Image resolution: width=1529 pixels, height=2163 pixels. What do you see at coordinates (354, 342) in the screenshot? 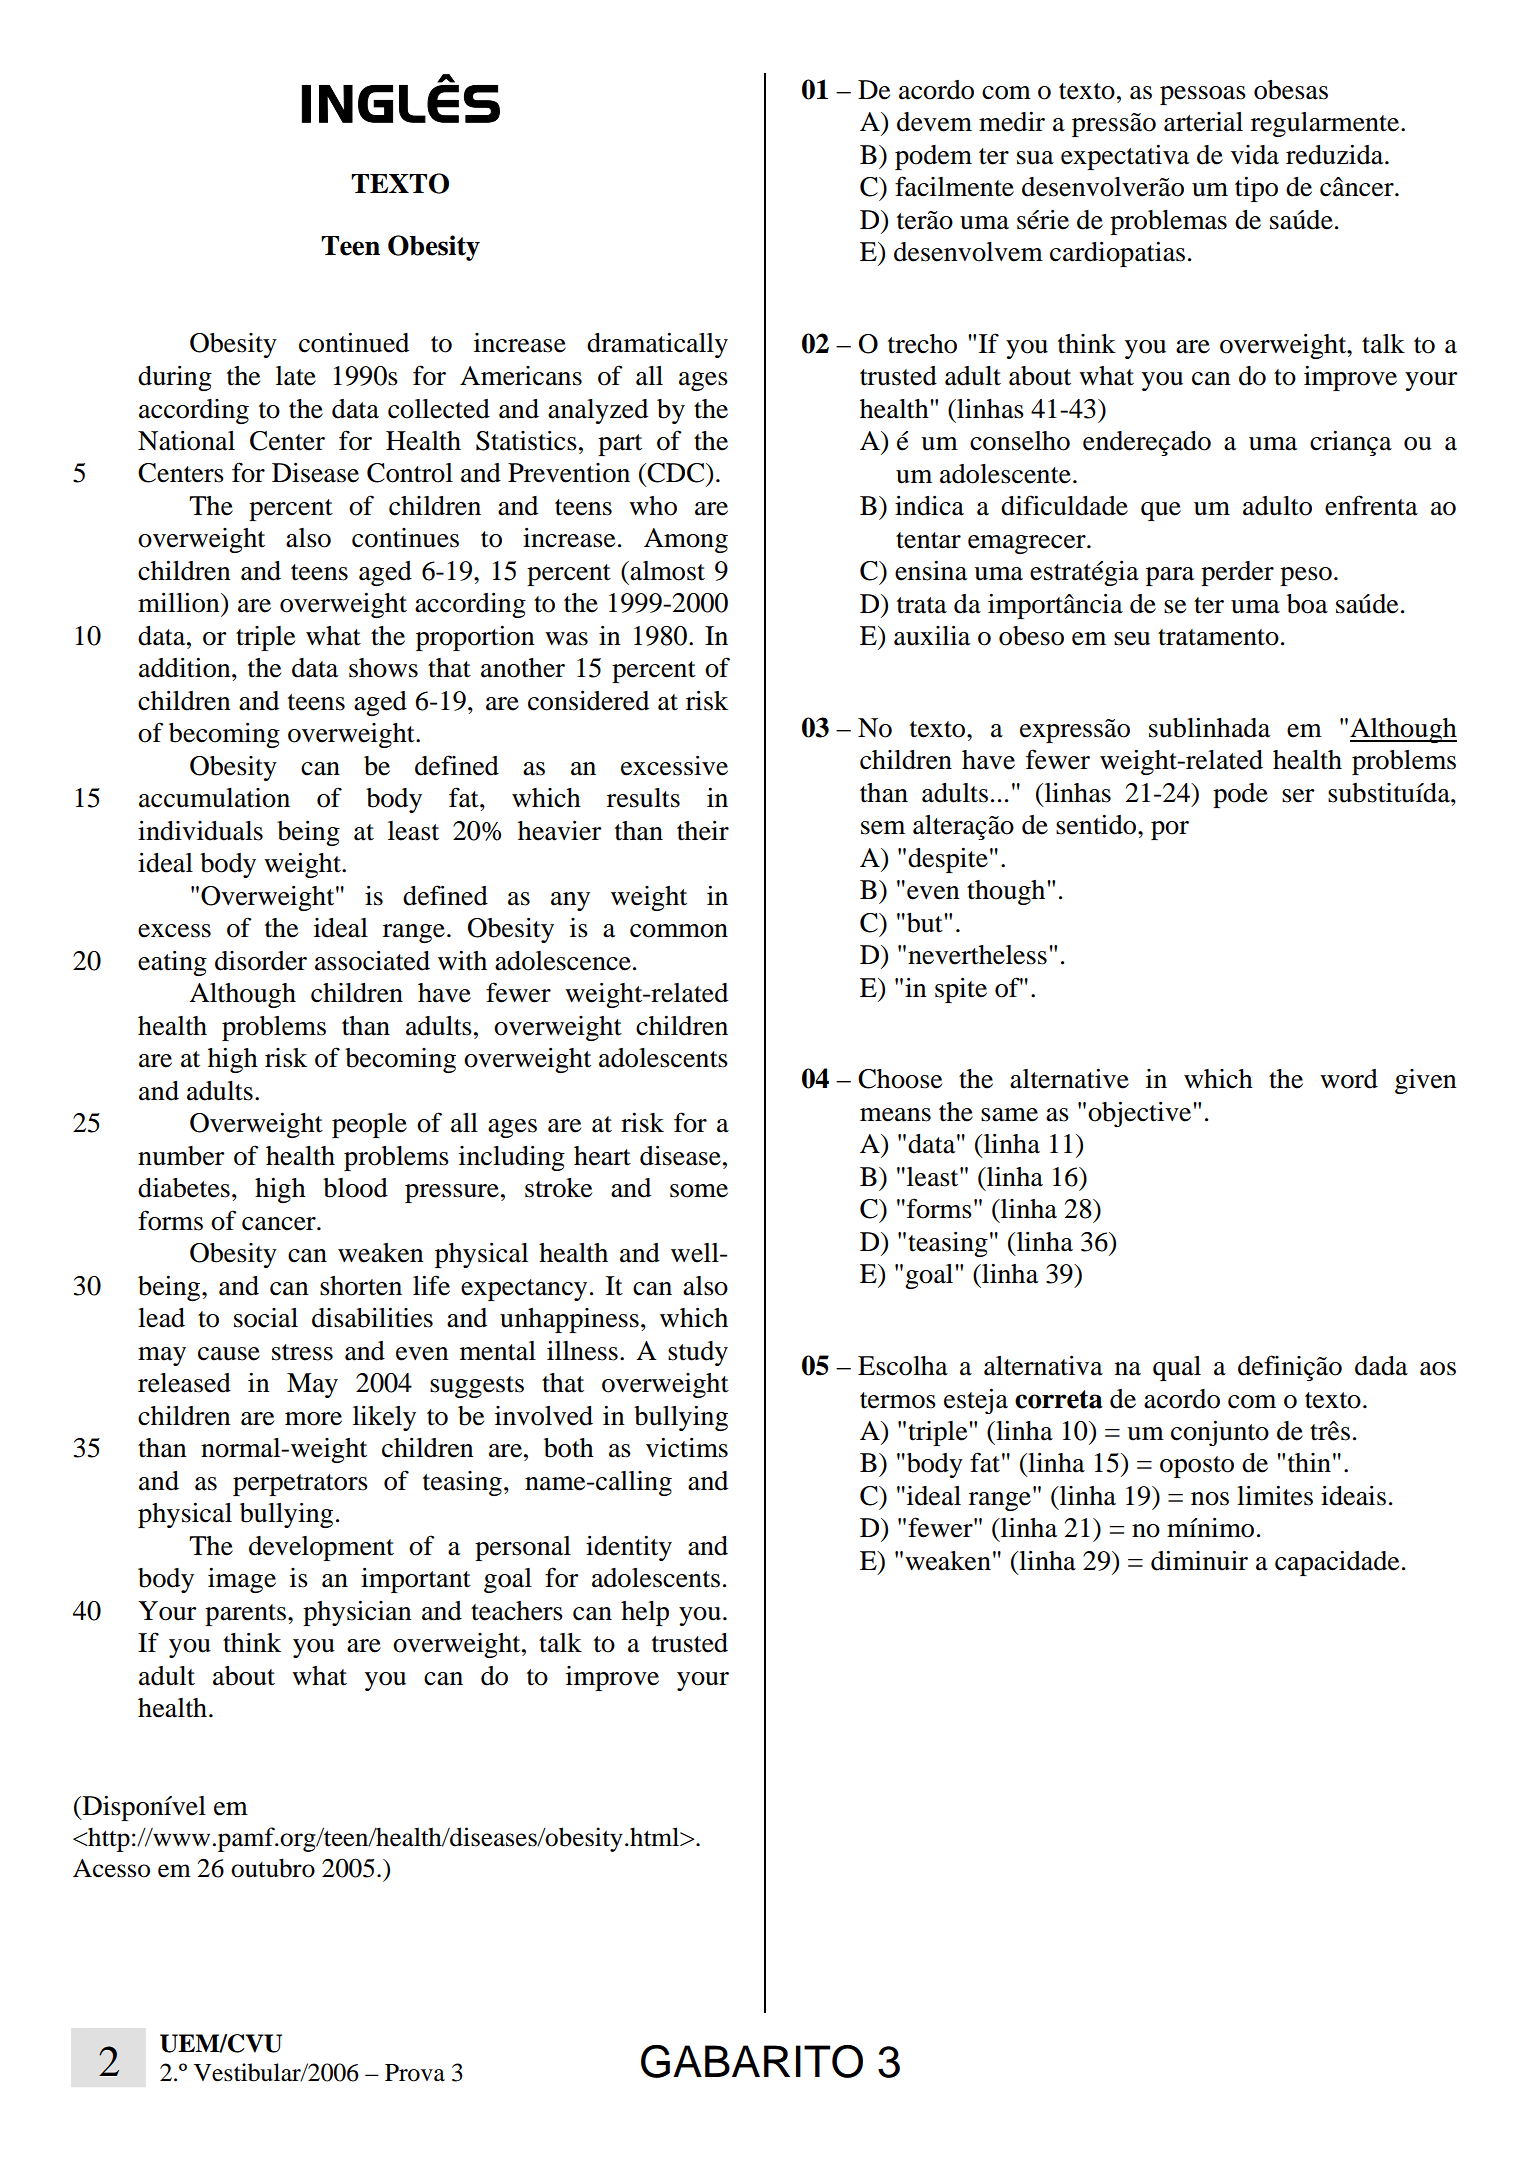
I see `continued` at bounding box center [354, 342].
